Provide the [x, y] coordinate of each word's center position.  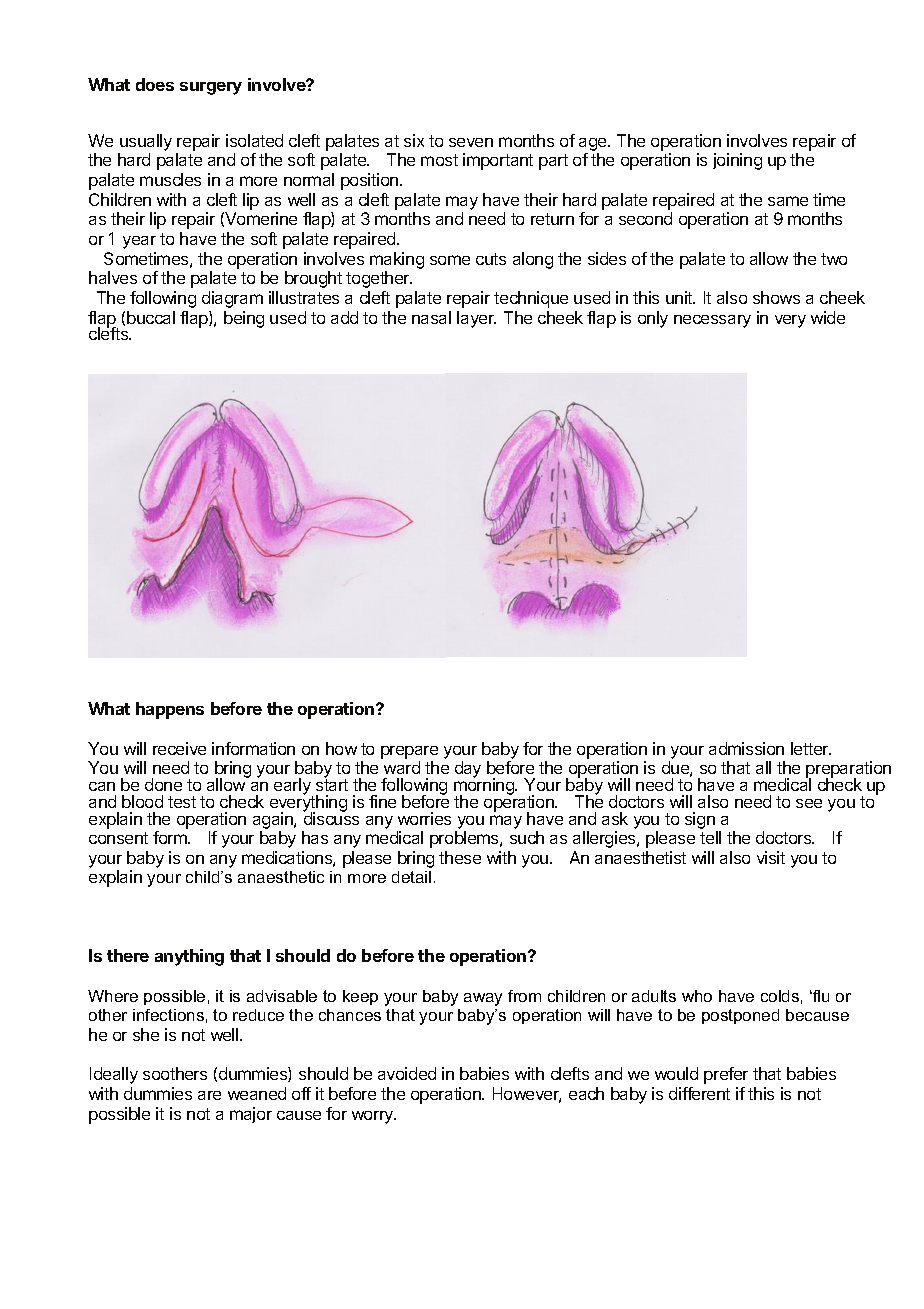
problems [465, 839]
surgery [211, 88]
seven [471, 142]
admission [746, 748]
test [182, 802]
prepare [409, 752]
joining [737, 161]
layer [476, 319]
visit [771, 857]
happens [170, 710]
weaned [257, 1093]
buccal [151, 317]
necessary [712, 321]
